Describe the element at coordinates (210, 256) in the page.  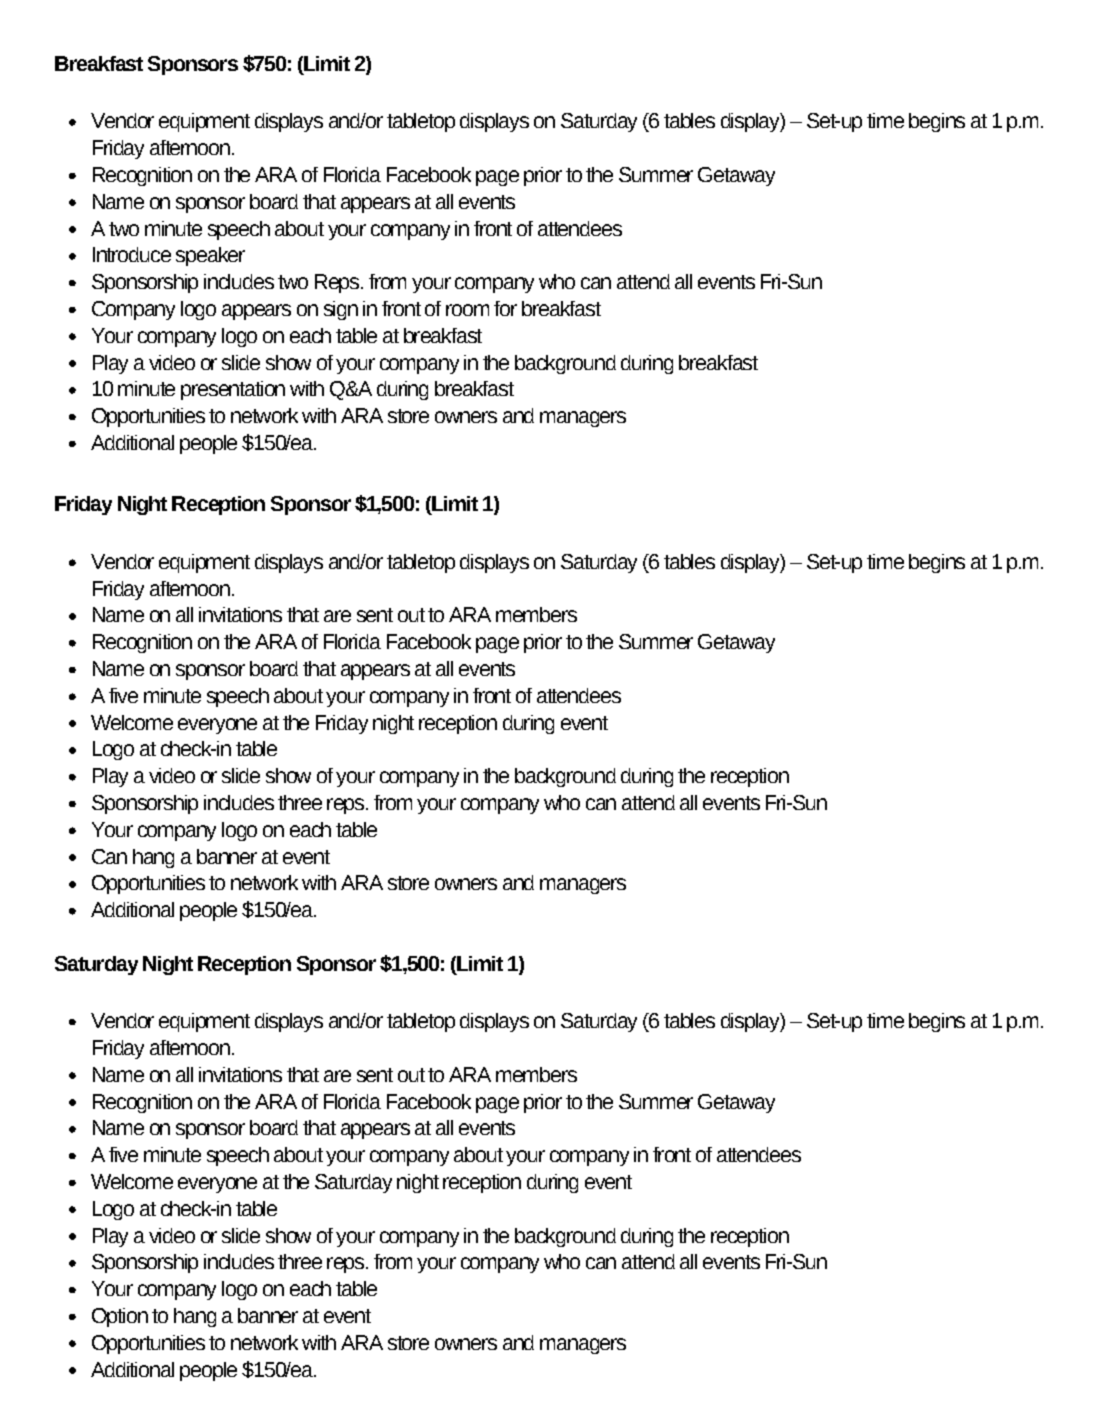
I see `speaker` at that location.
